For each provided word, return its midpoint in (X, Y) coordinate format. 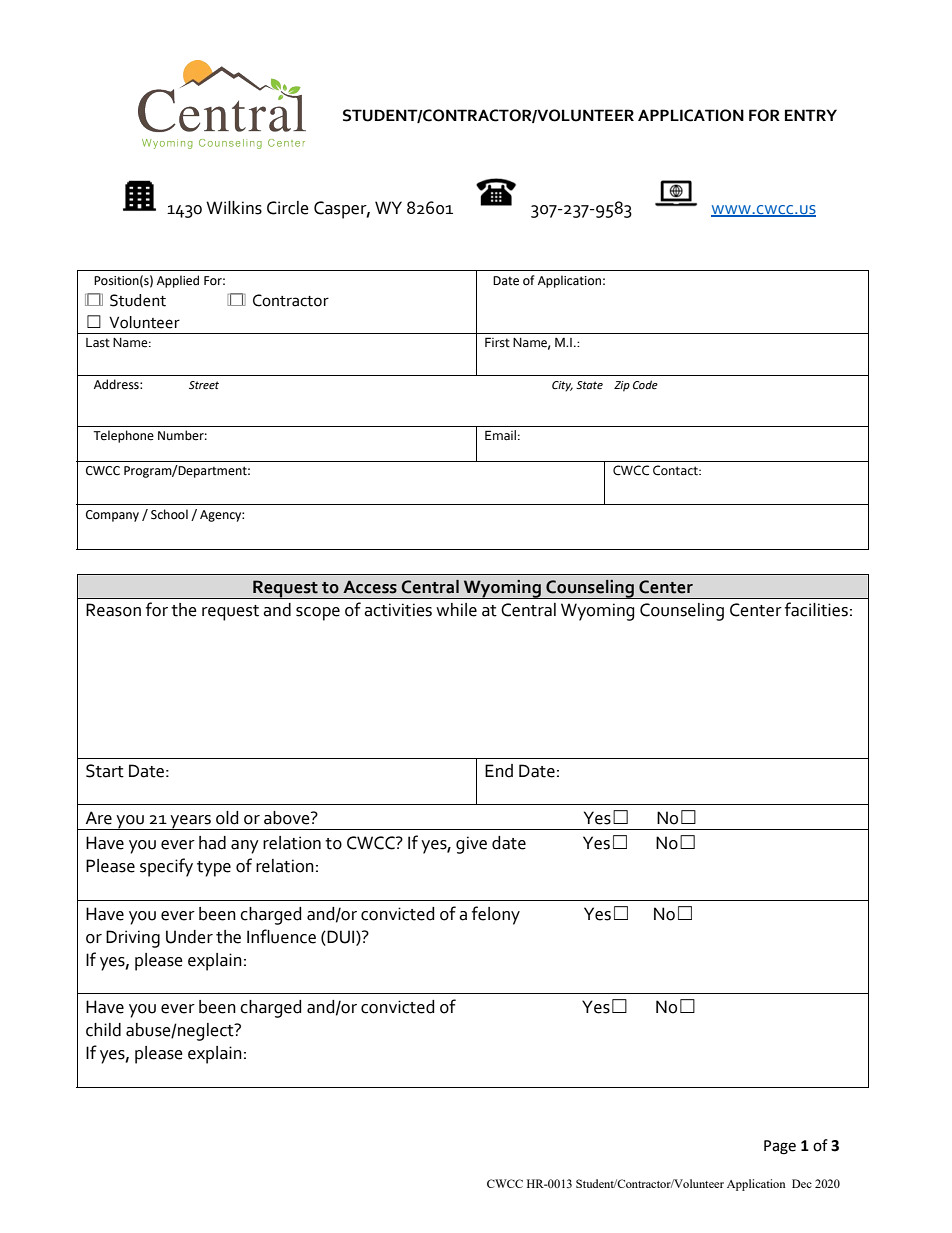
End (499, 771)
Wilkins (234, 208)
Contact (676, 470)
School (169, 514)
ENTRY (811, 115)
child (103, 1030)
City (562, 386)
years (190, 822)
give (471, 845)
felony (496, 915)
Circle (288, 208)
